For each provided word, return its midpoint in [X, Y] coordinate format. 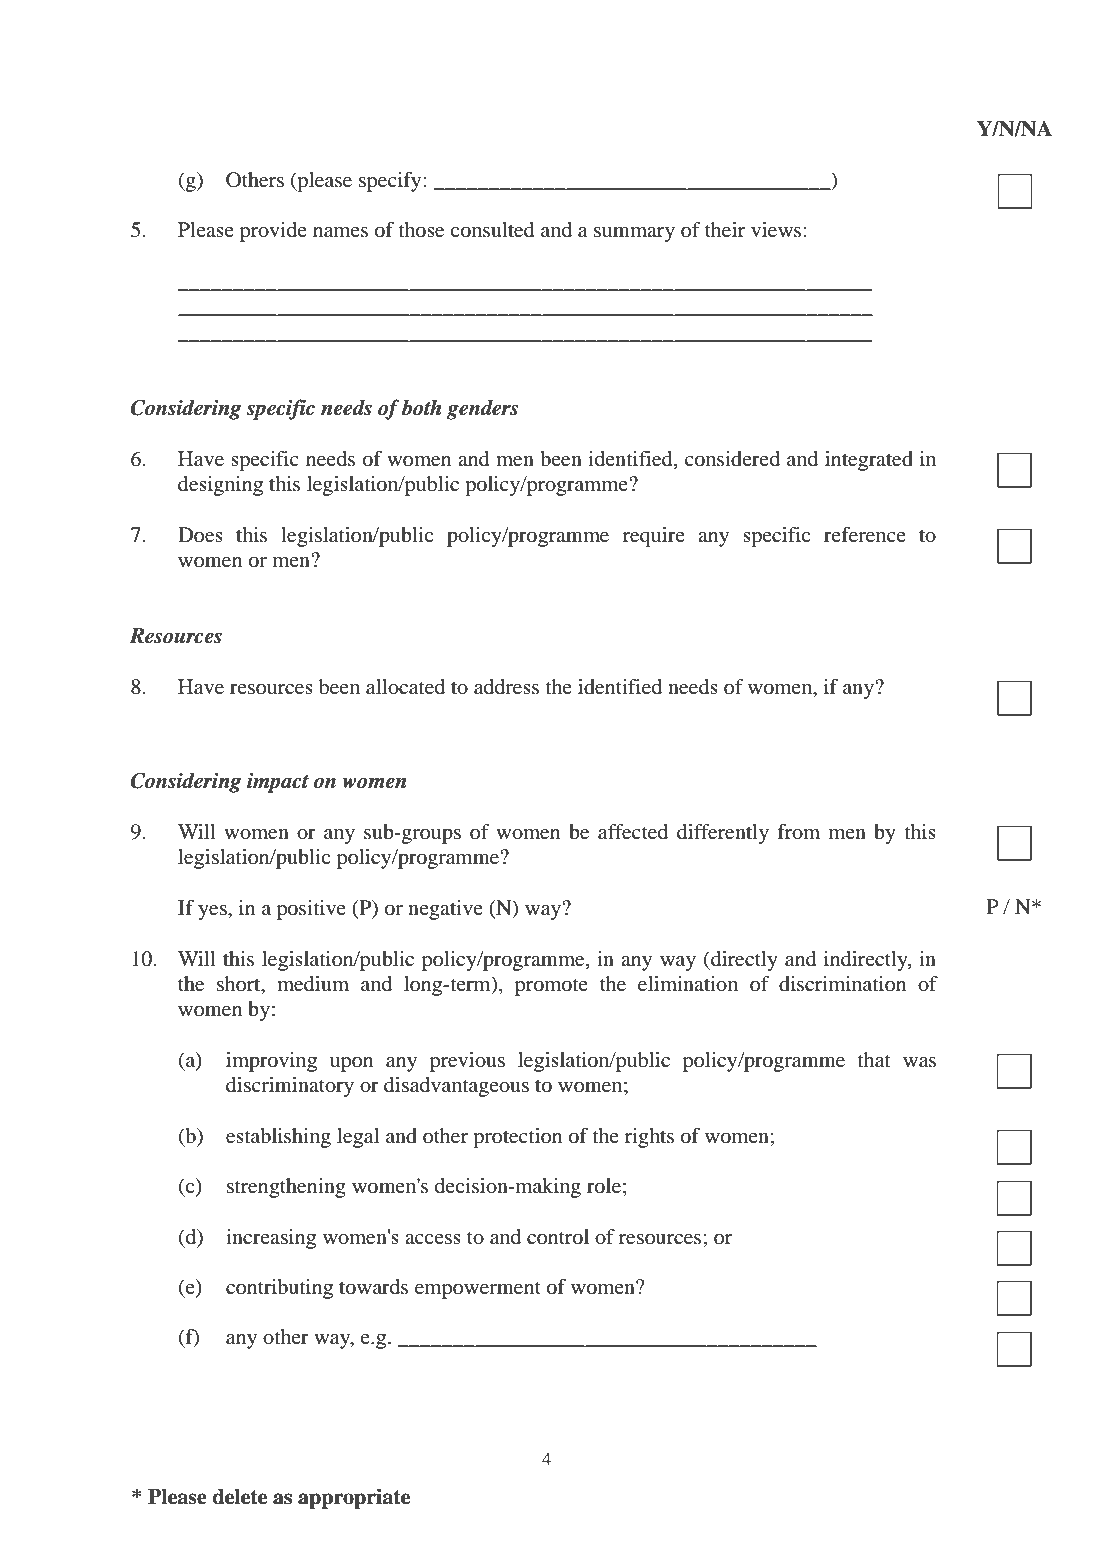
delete [239, 1497]
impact [278, 783]
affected [633, 832]
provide [273, 232]
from [798, 832]
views [777, 230]
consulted [492, 230]
